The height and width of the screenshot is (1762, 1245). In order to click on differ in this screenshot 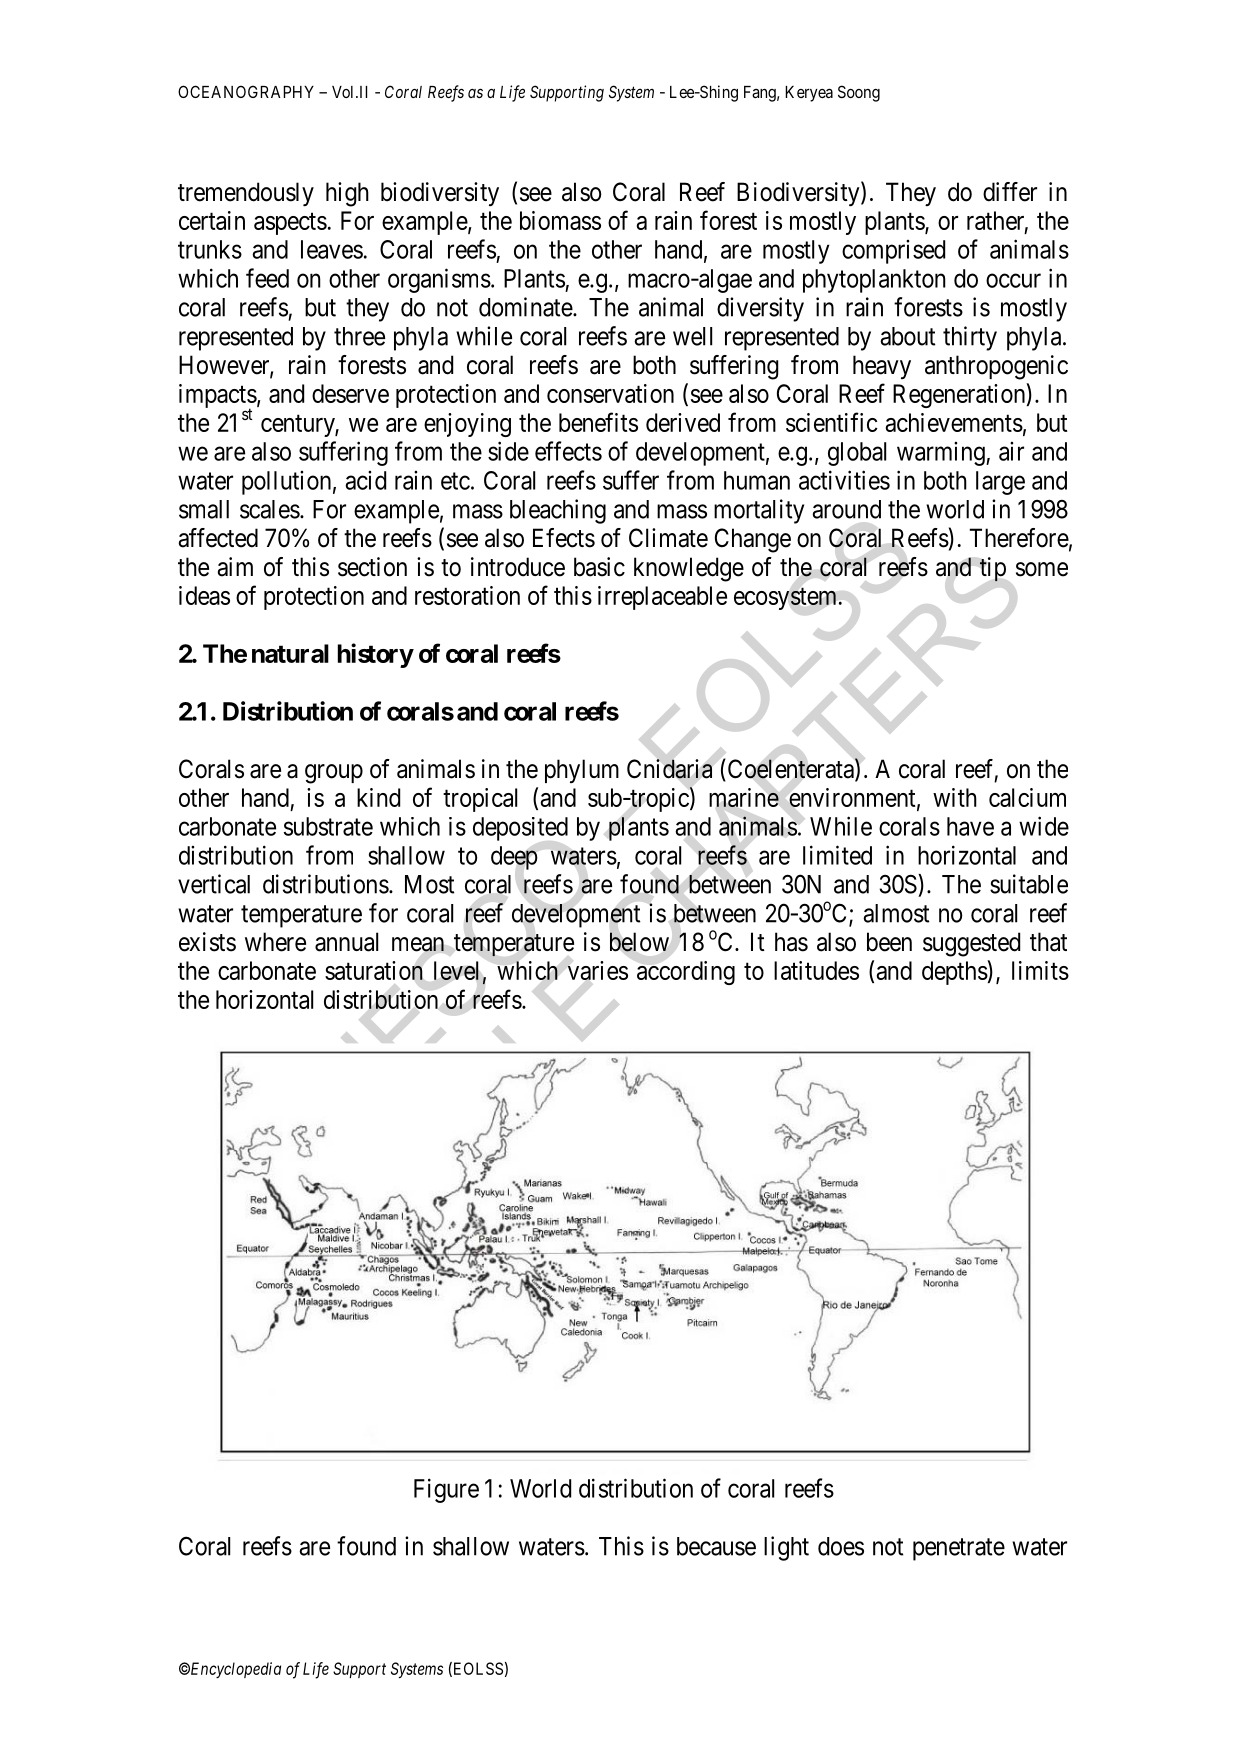, I will do `click(1010, 192)`.
